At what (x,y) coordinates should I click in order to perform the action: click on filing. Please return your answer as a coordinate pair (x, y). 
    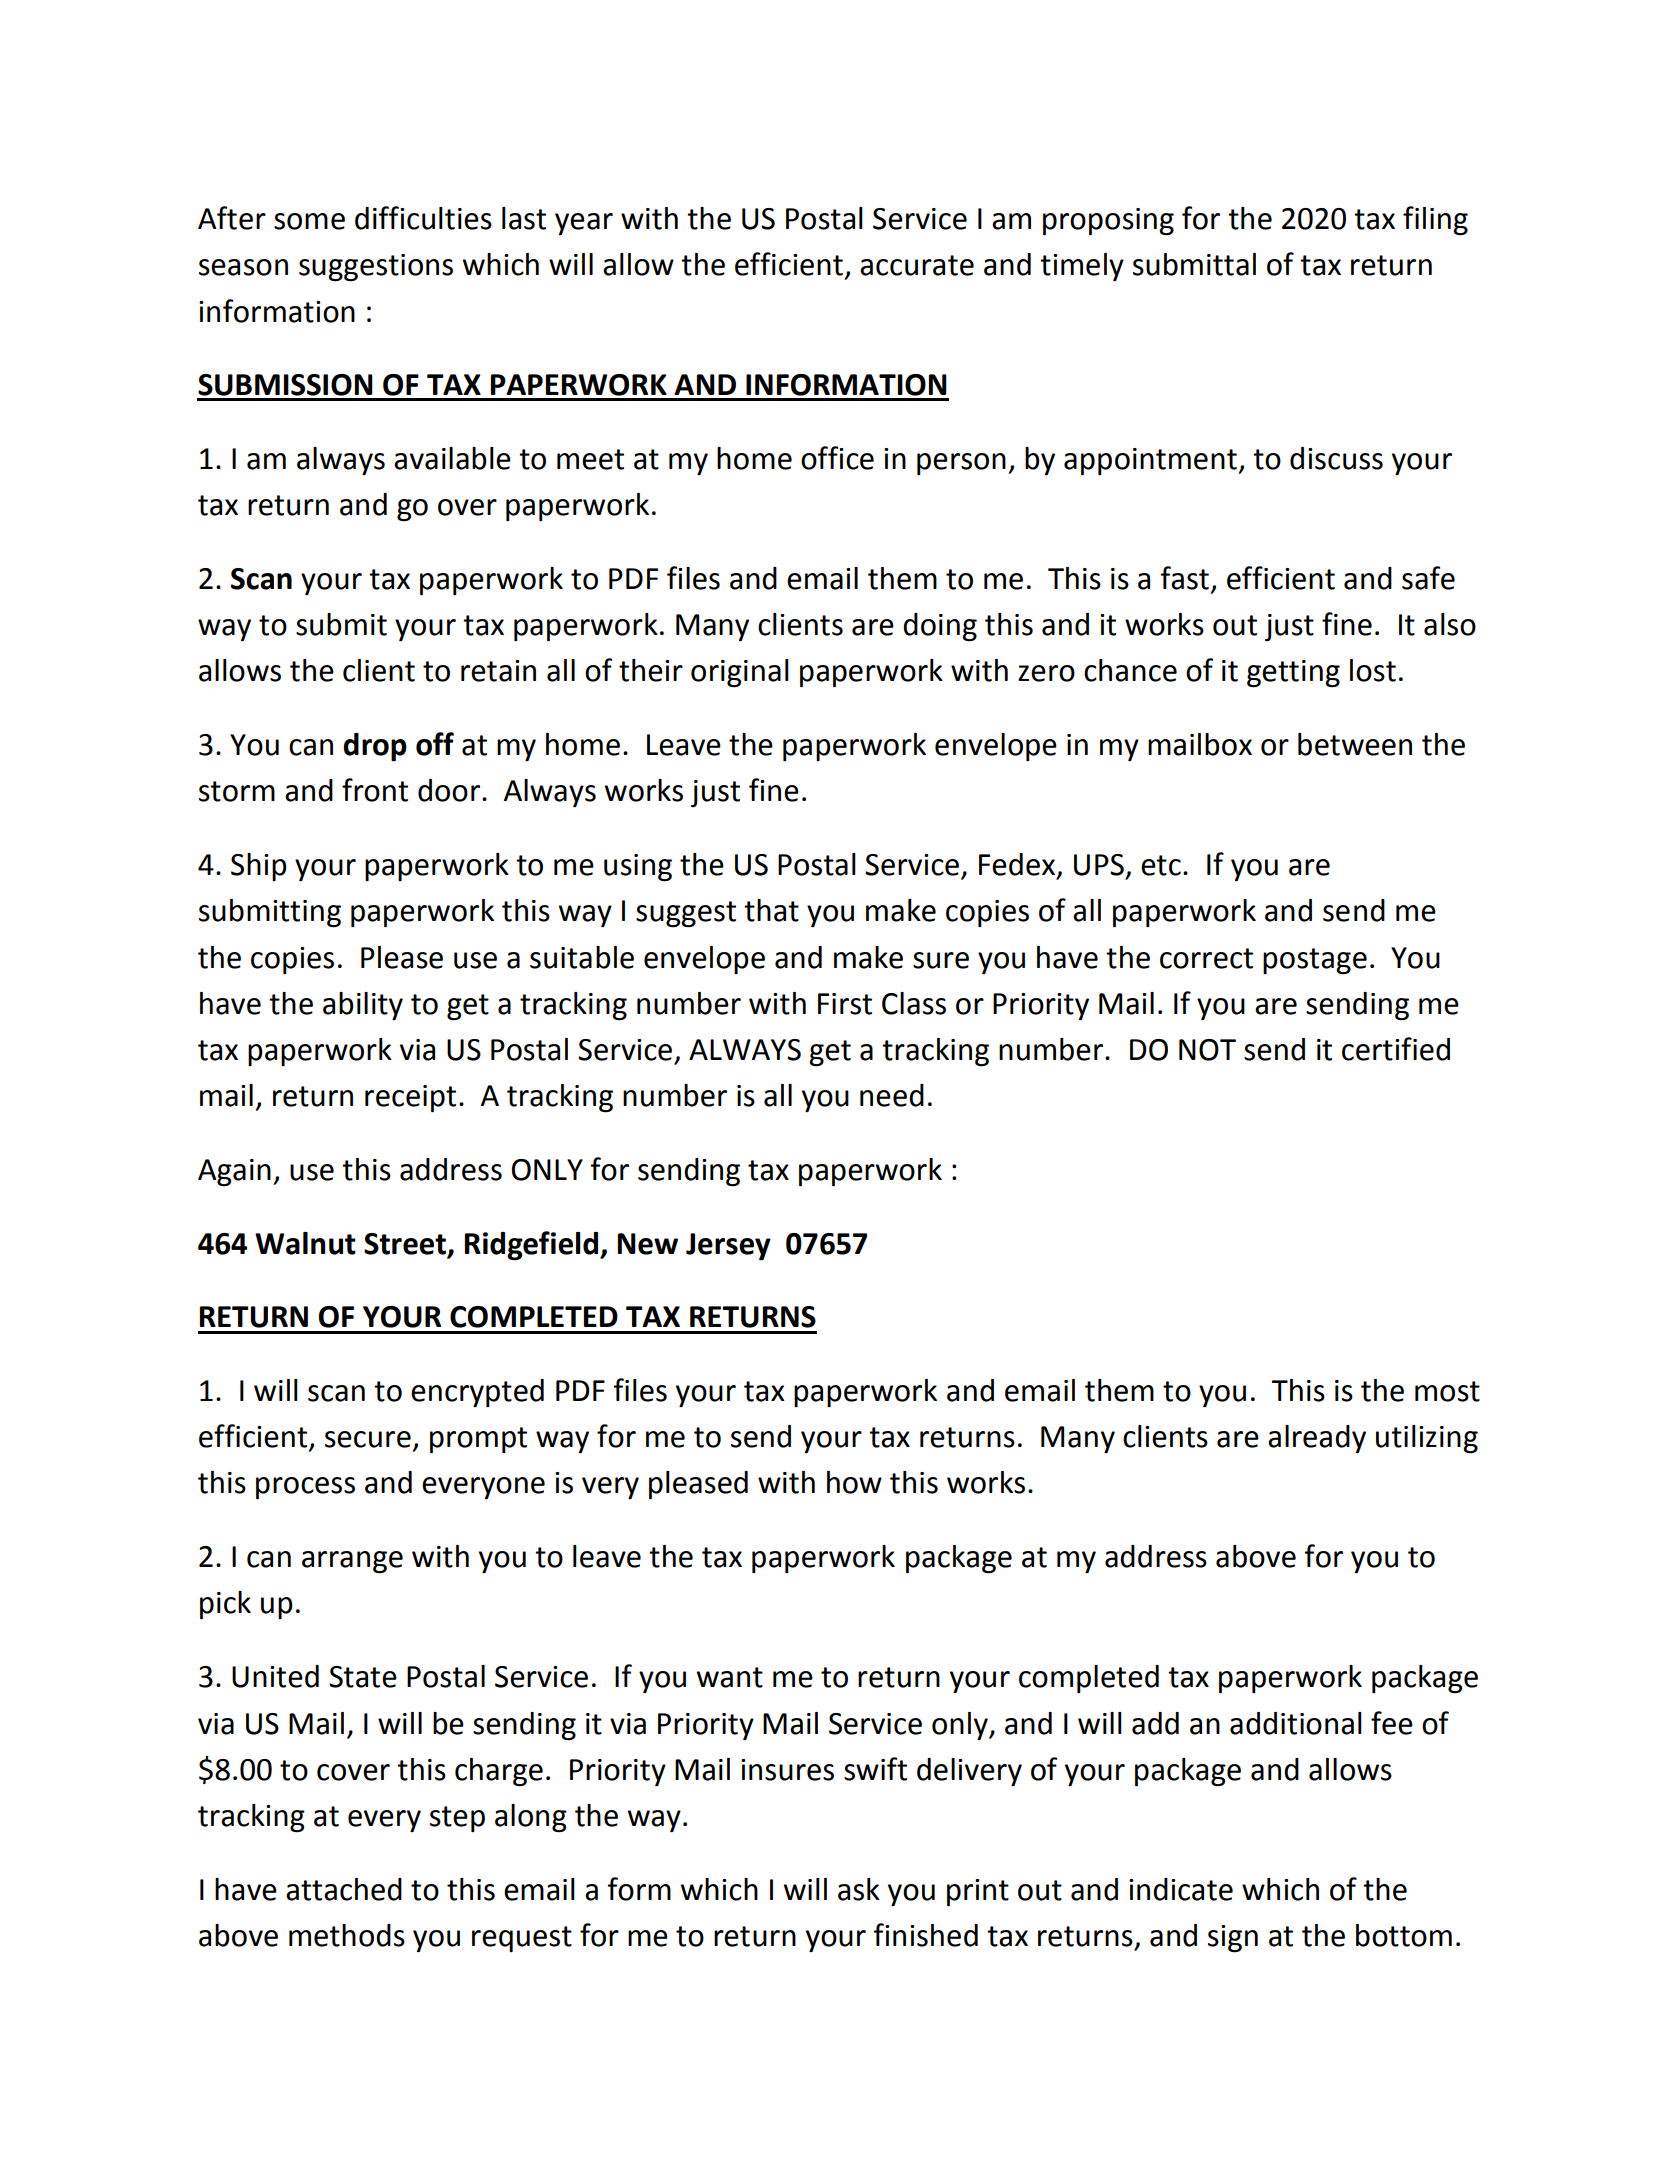
    Looking at the image, I should click on (1435, 221).
